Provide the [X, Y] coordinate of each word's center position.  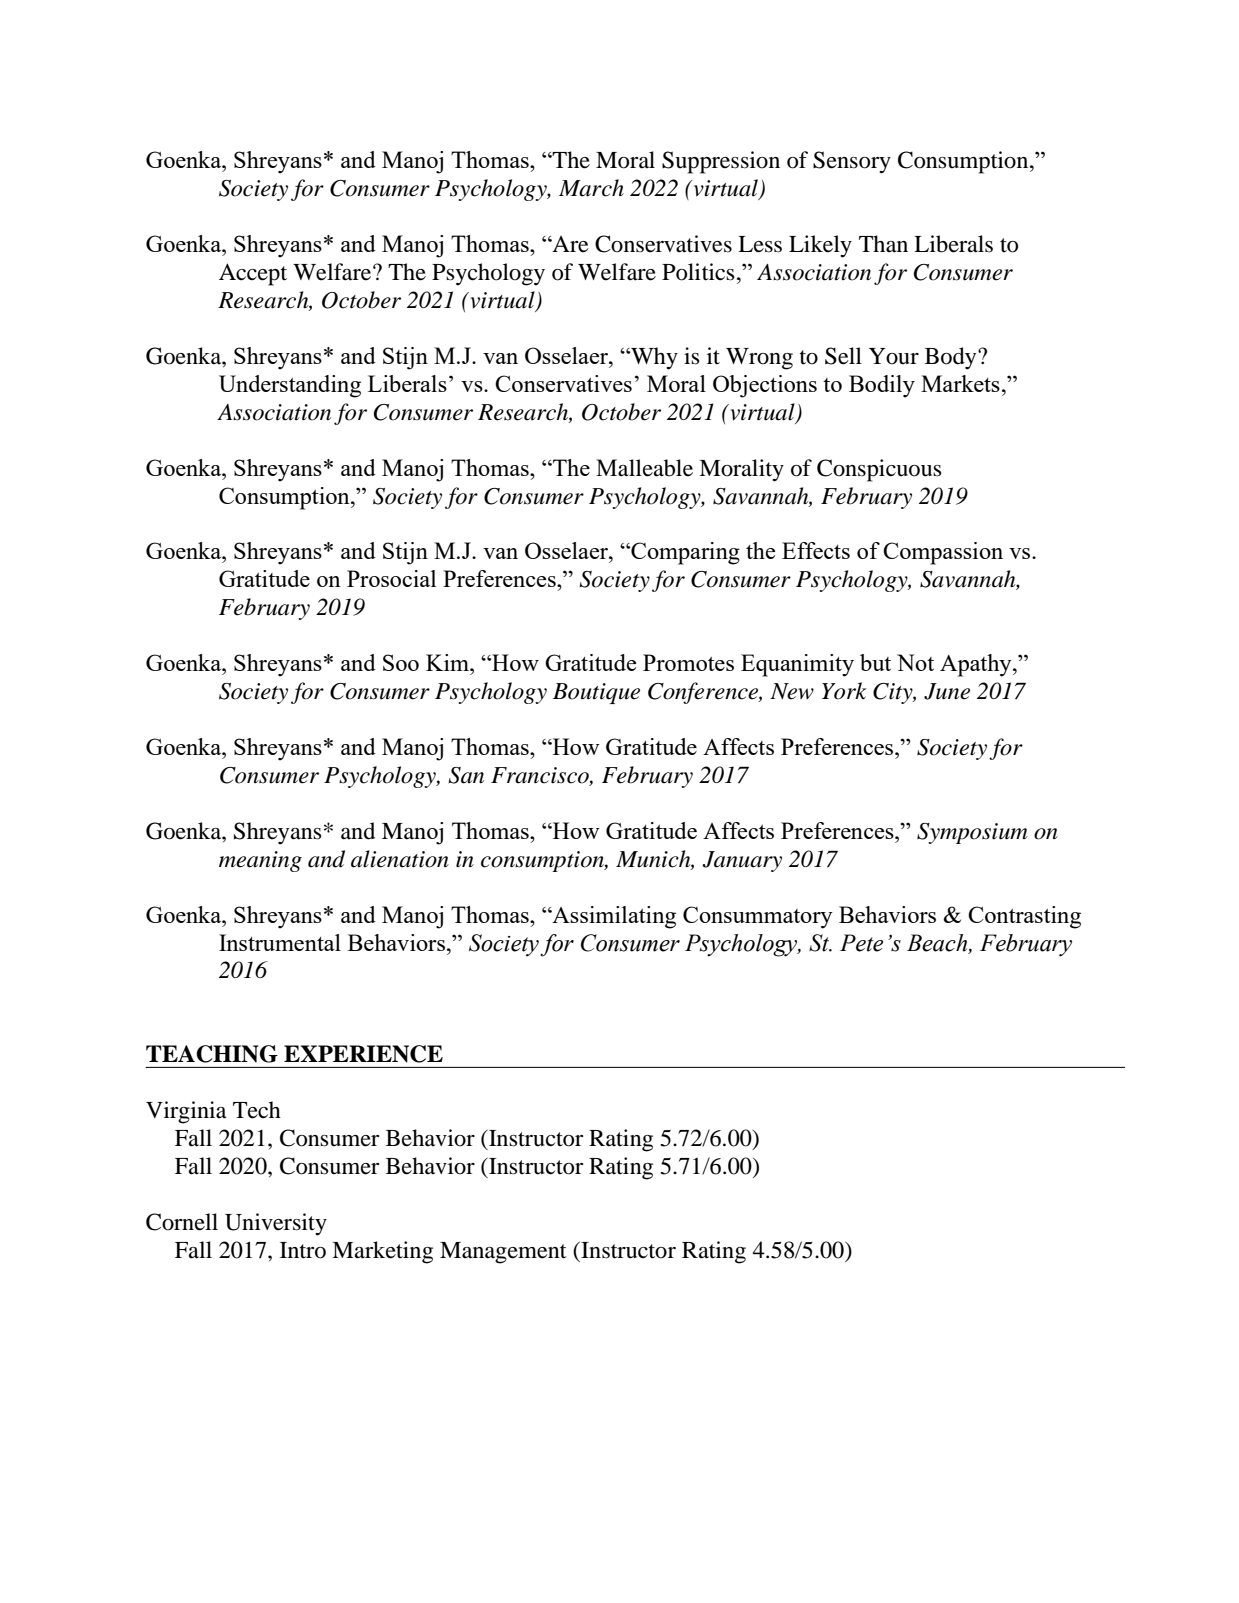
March [591, 188]
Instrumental [280, 942]
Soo [401, 662]
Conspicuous [879, 470]
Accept [253, 274]
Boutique [596, 693]
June [947, 691]
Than [883, 244]
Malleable [644, 468]
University [276, 1224]
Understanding [290, 386]
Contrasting [1024, 917]
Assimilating [613, 917]
